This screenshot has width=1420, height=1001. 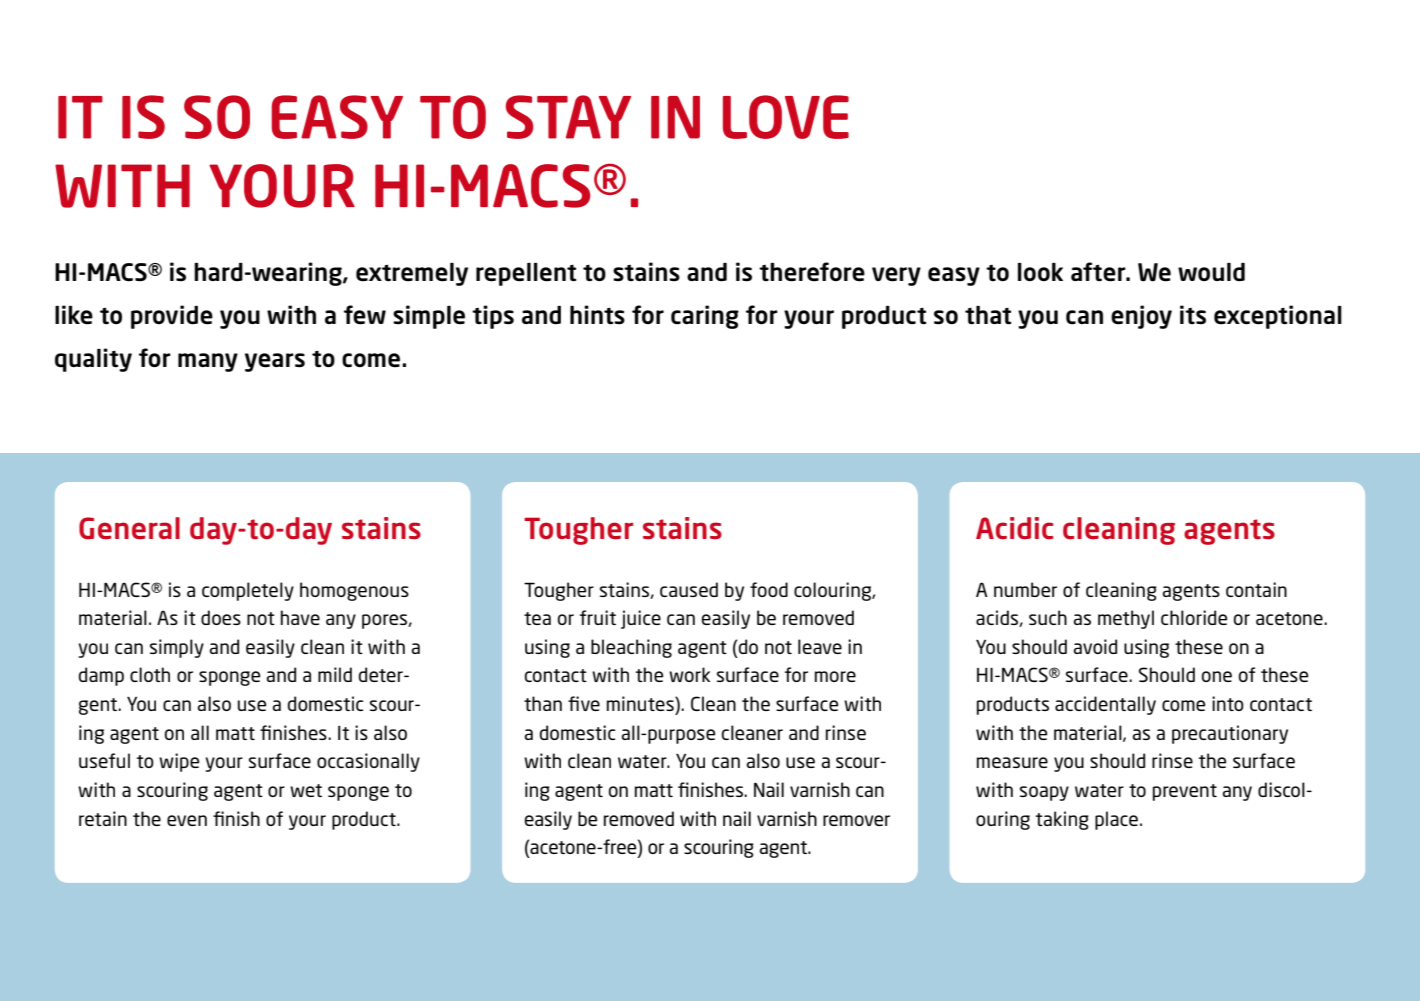 What do you see at coordinates (568, 117) in the screenshot?
I see `stay` at bounding box center [568, 117].
